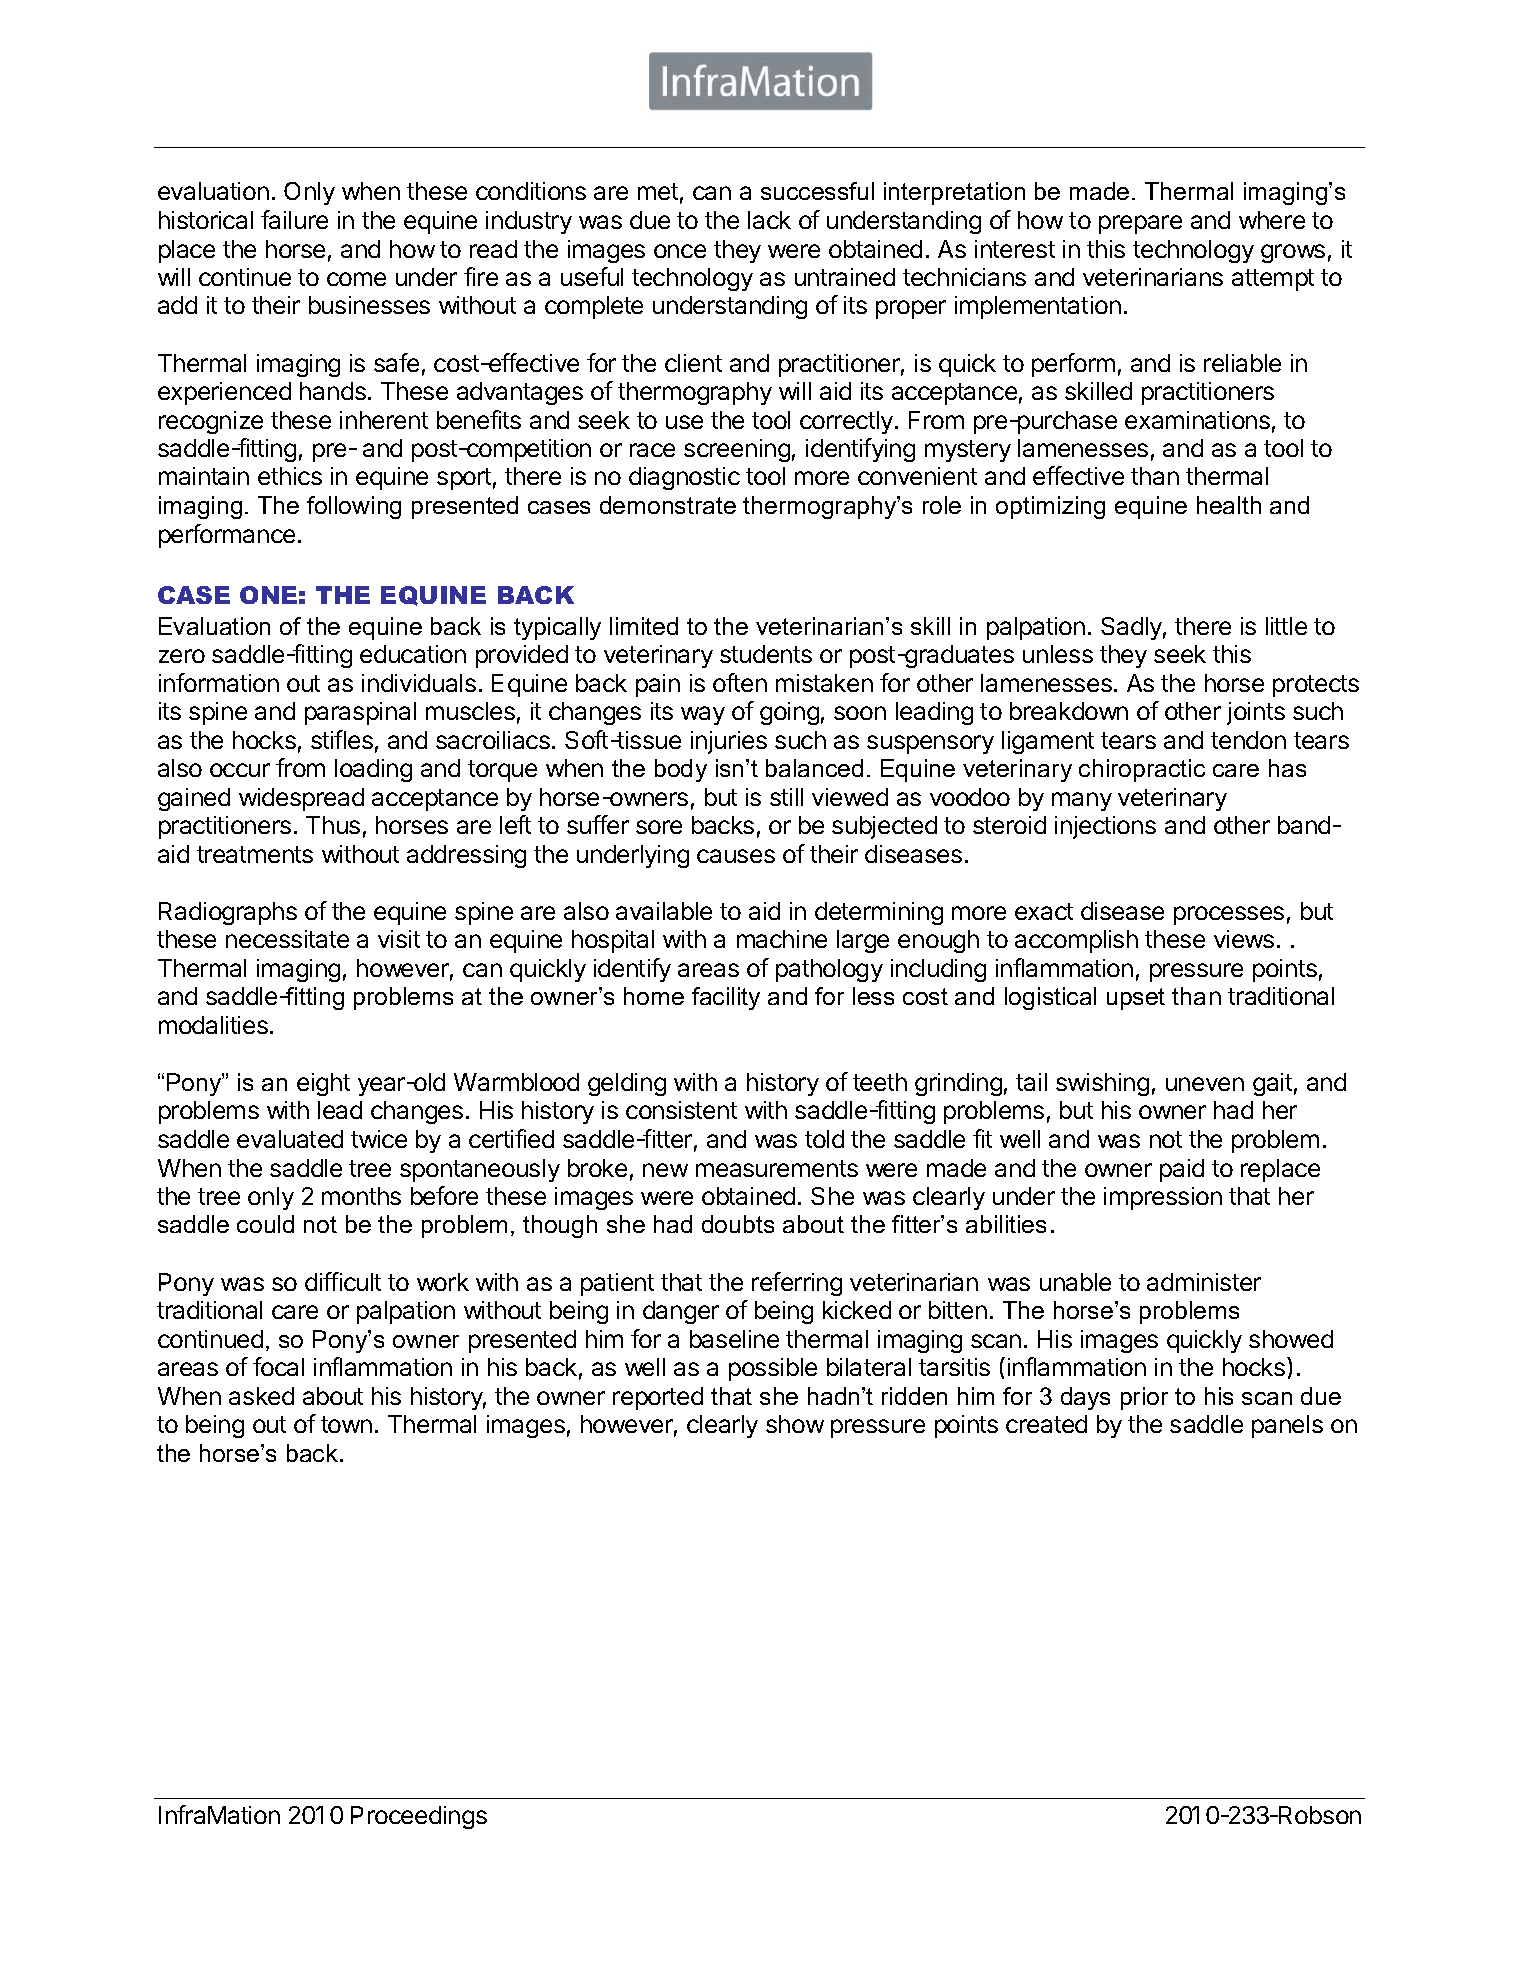 This image has height=1964, width=1518. What do you see at coordinates (769, 220) in the image?
I see `lack` at bounding box center [769, 220].
